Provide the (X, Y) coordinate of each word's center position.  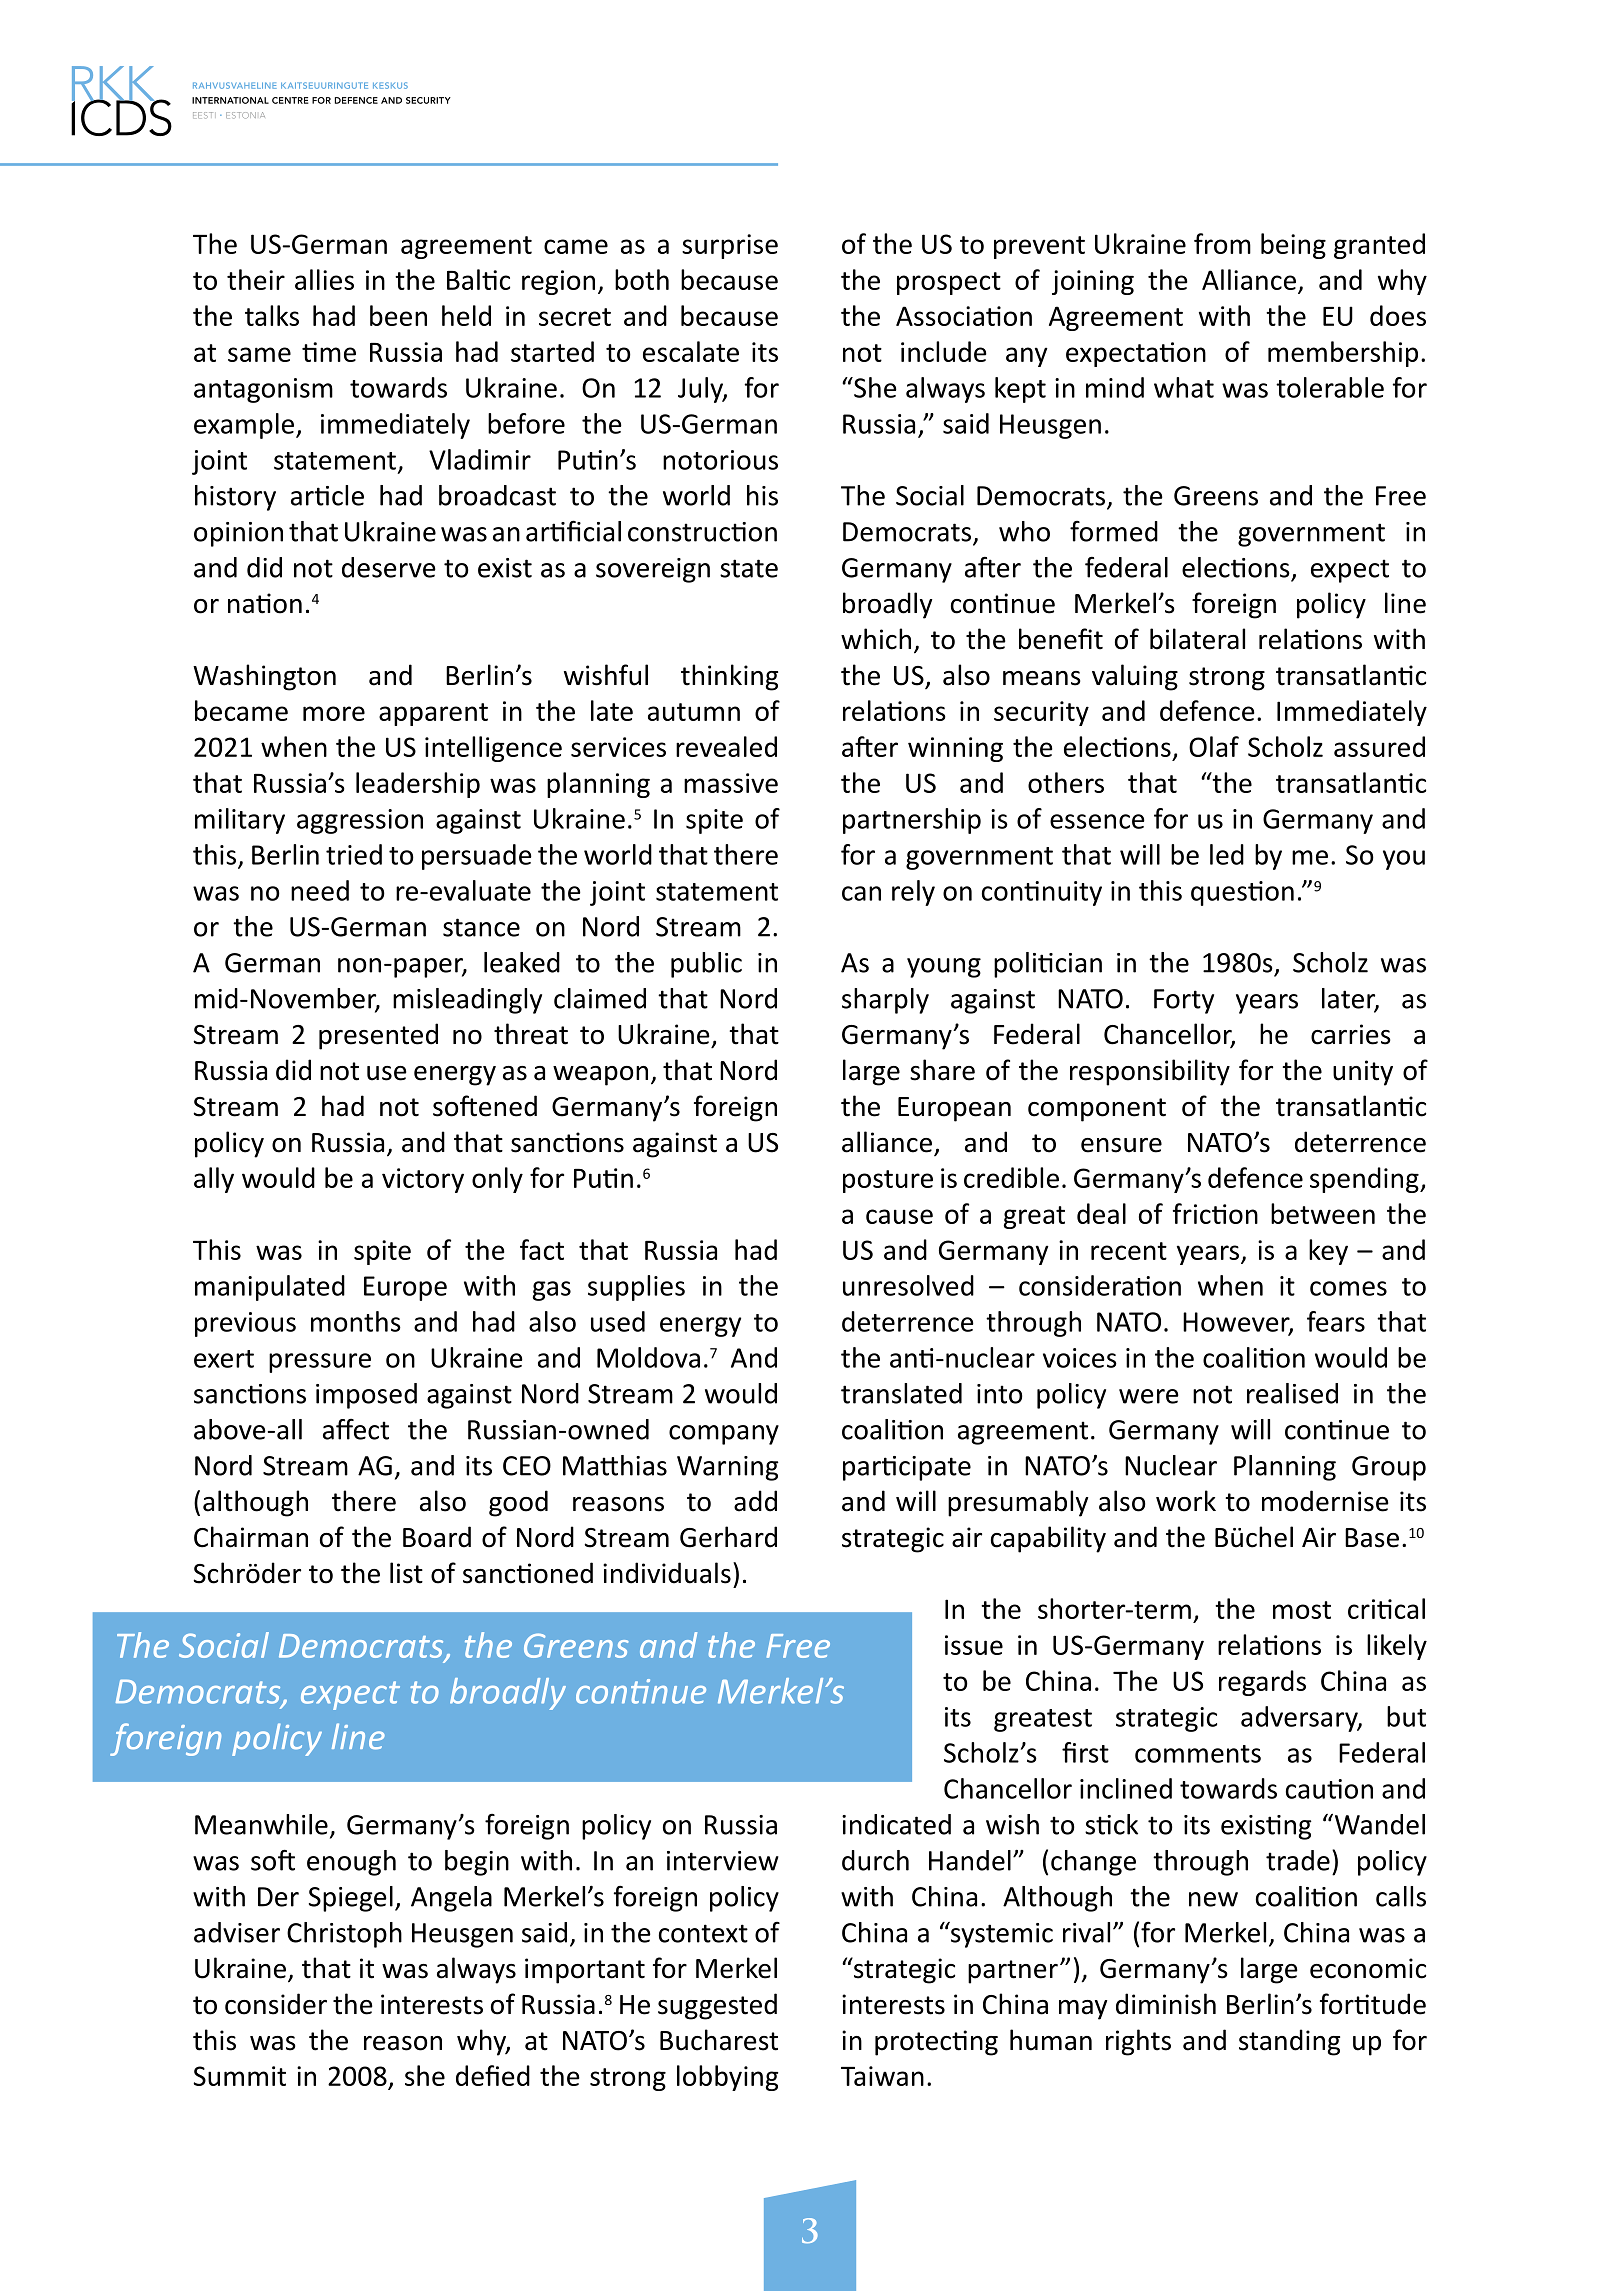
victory (423, 1180)
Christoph (344, 1935)
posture (888, 1181)
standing (1289, 2042)
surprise (730, 246)
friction (1215, 1213)
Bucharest (719, 2040)
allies (324, 279)
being (1293, 246)
